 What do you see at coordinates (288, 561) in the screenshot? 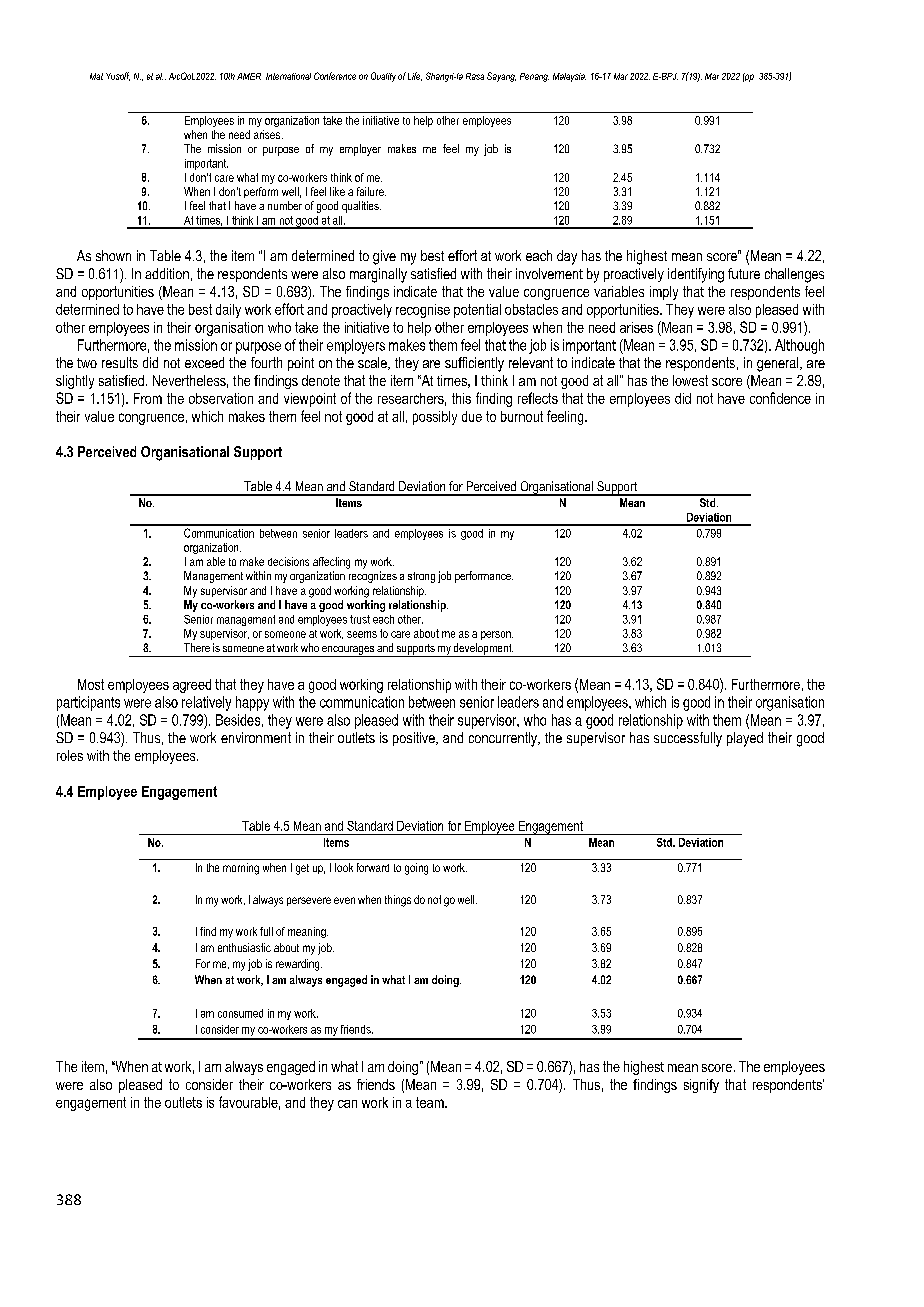
I see `decisions` at bounding box center [288, 561].
